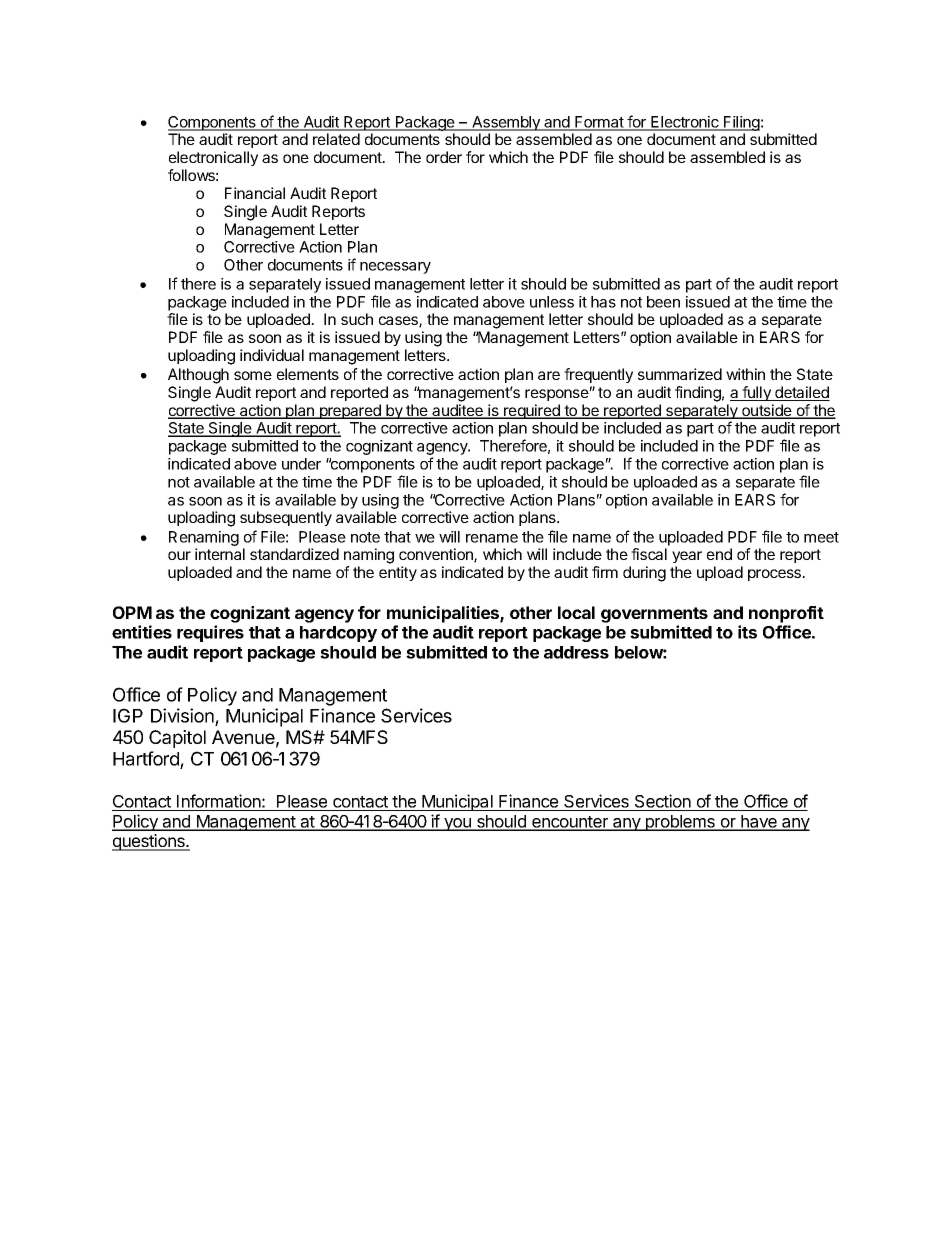  What do you see at coordinates (745, 374) in the image?
I see `within` at bounding box center [745, 374].
